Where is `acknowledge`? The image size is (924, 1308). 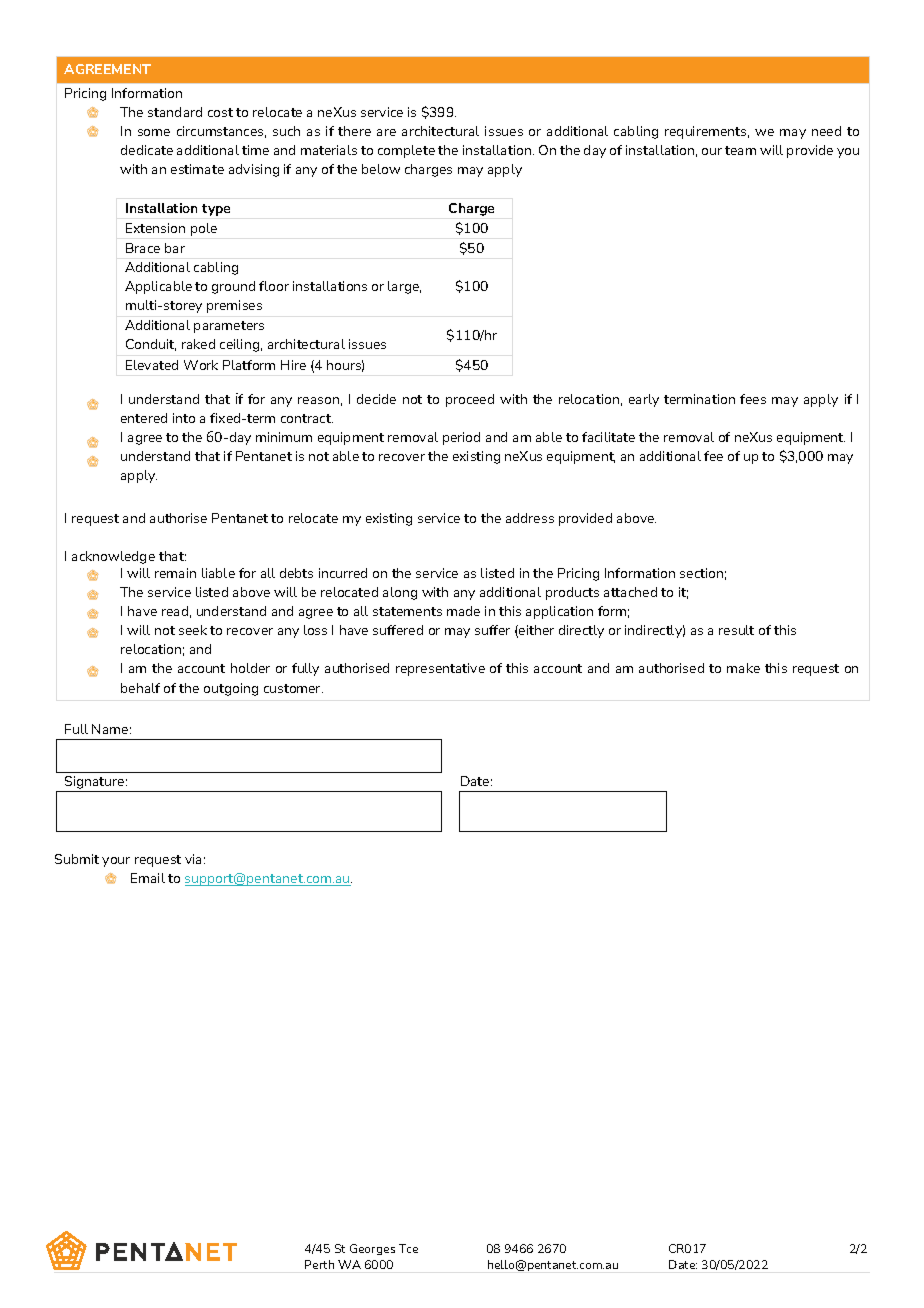 acknowledge is located at coordinates (113, 557).
